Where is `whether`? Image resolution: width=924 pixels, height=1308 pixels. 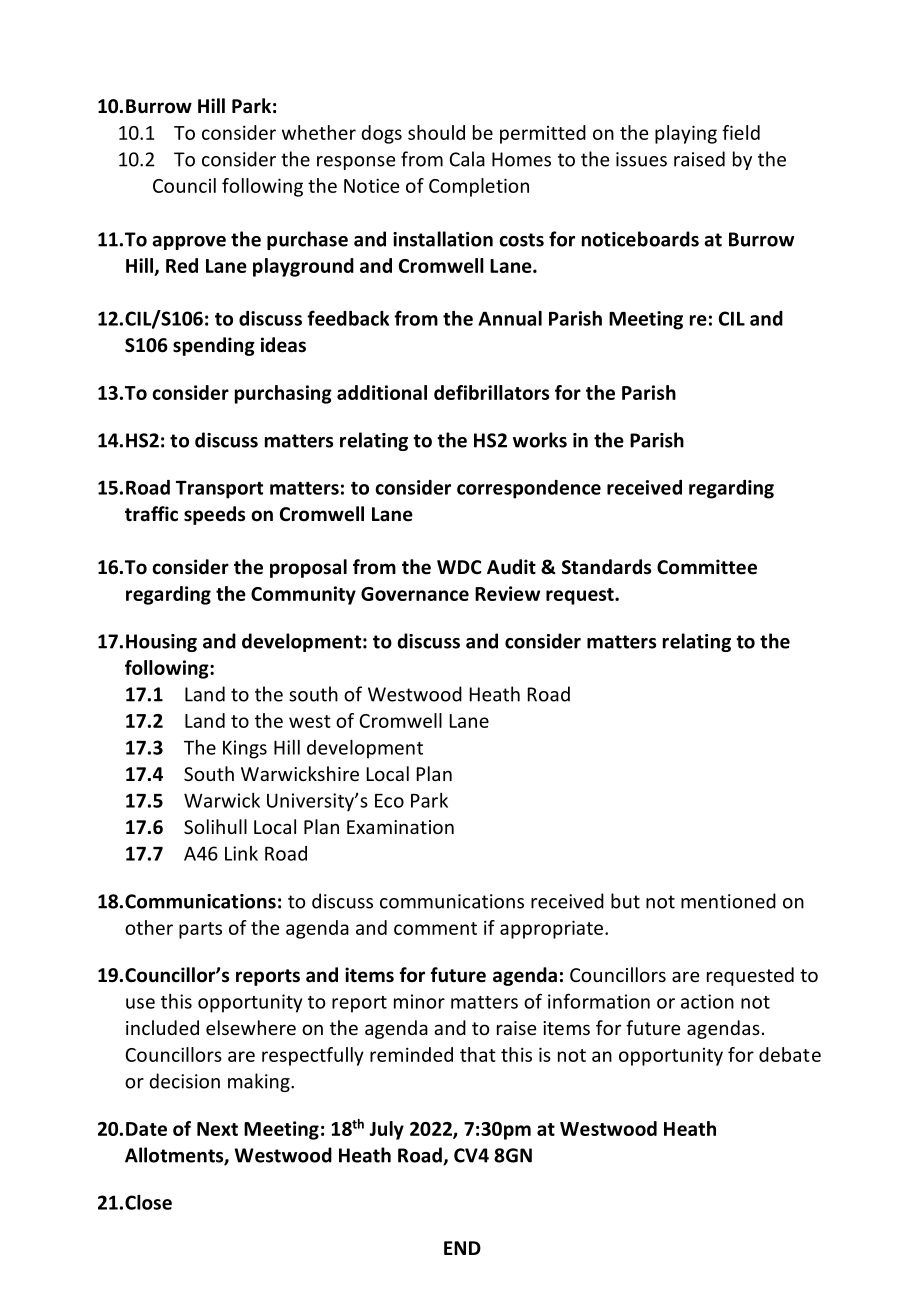 whether is located at coordinates (319, 132).
